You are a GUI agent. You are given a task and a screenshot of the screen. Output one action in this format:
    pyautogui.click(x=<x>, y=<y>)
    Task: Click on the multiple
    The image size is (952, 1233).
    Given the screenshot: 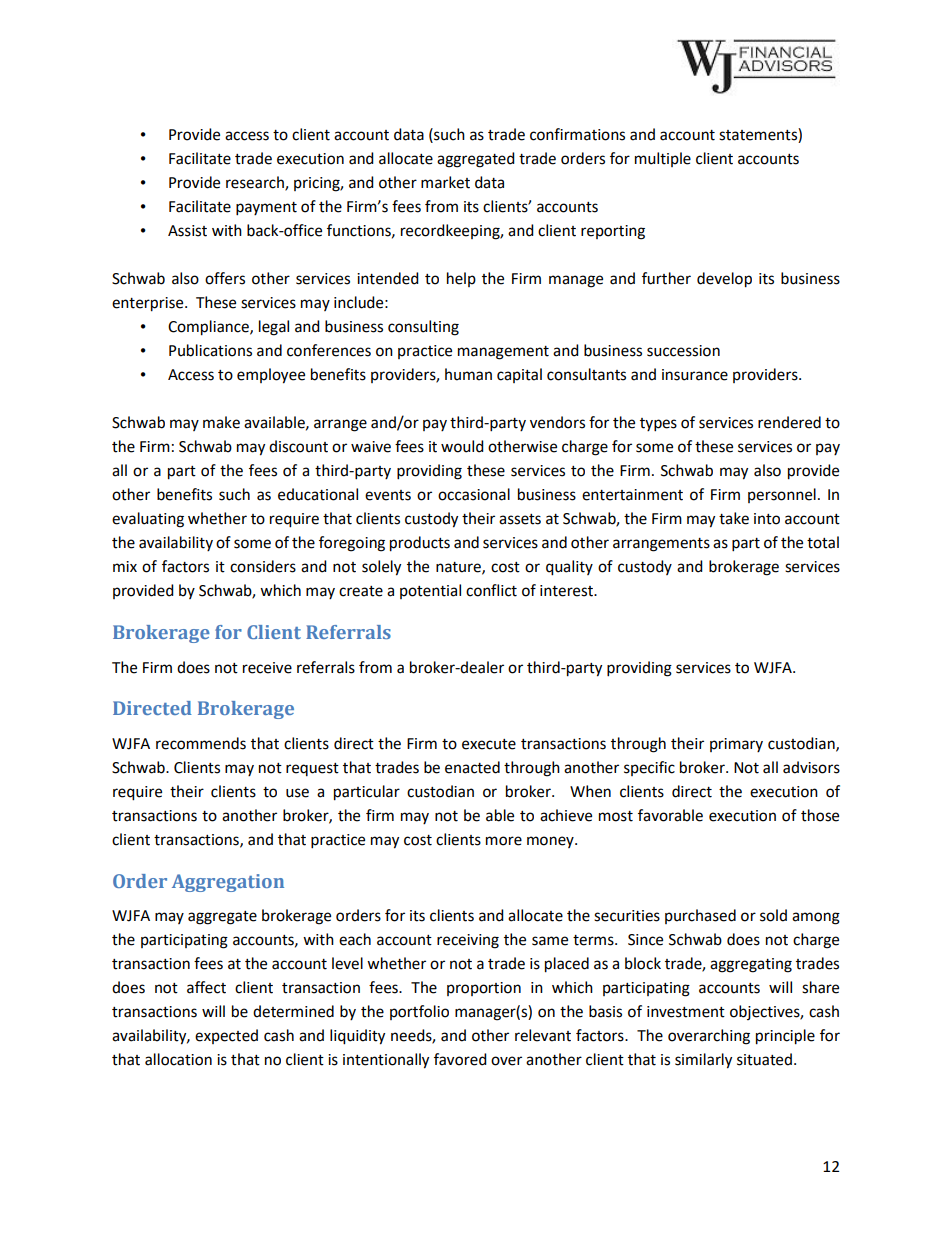 What is the action you would take?
    pyautogui.click(x=663, y=159)
